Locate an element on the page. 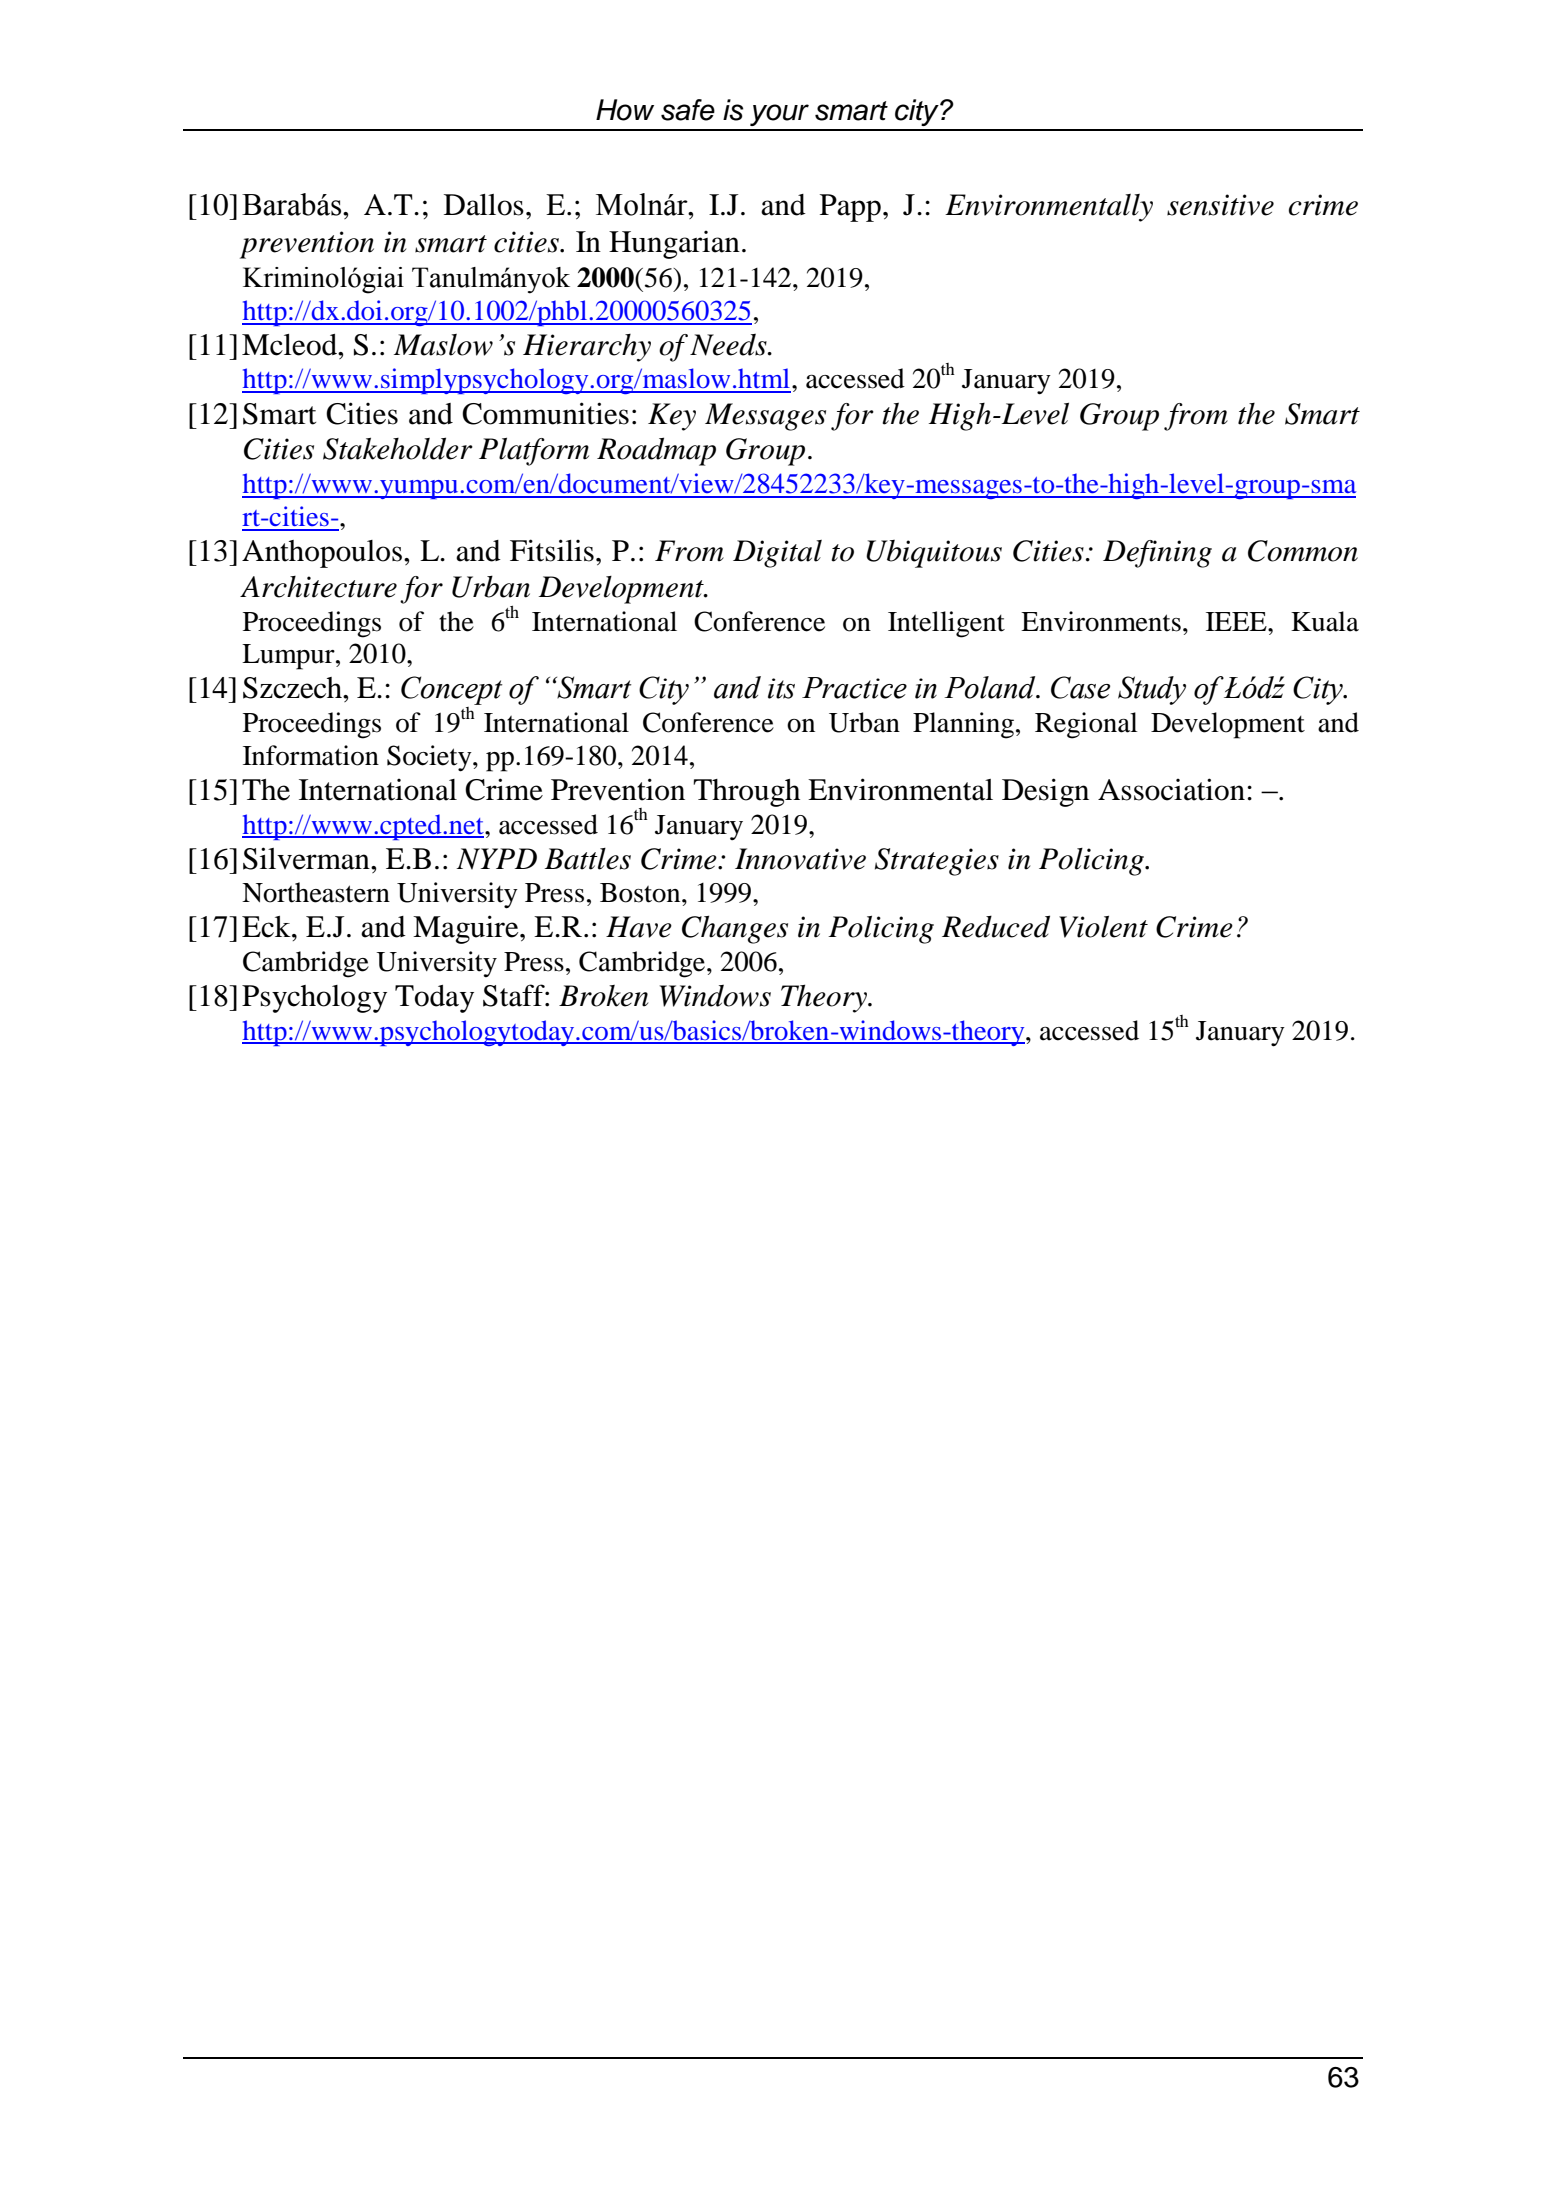 This page has width=1546, height=2187. Society is located at coordinates (430, 758).
